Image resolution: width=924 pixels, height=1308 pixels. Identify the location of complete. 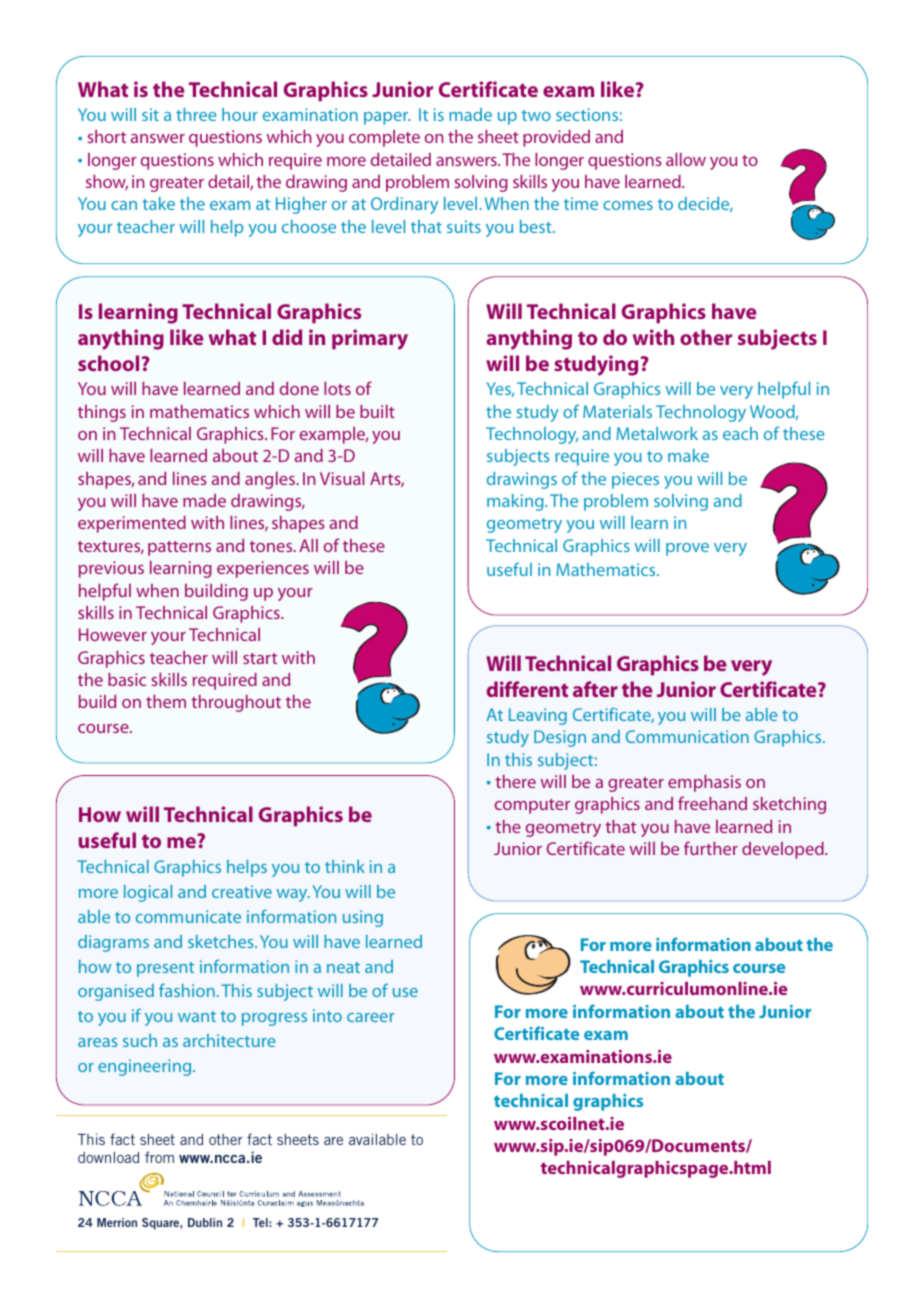
(384, 138).
